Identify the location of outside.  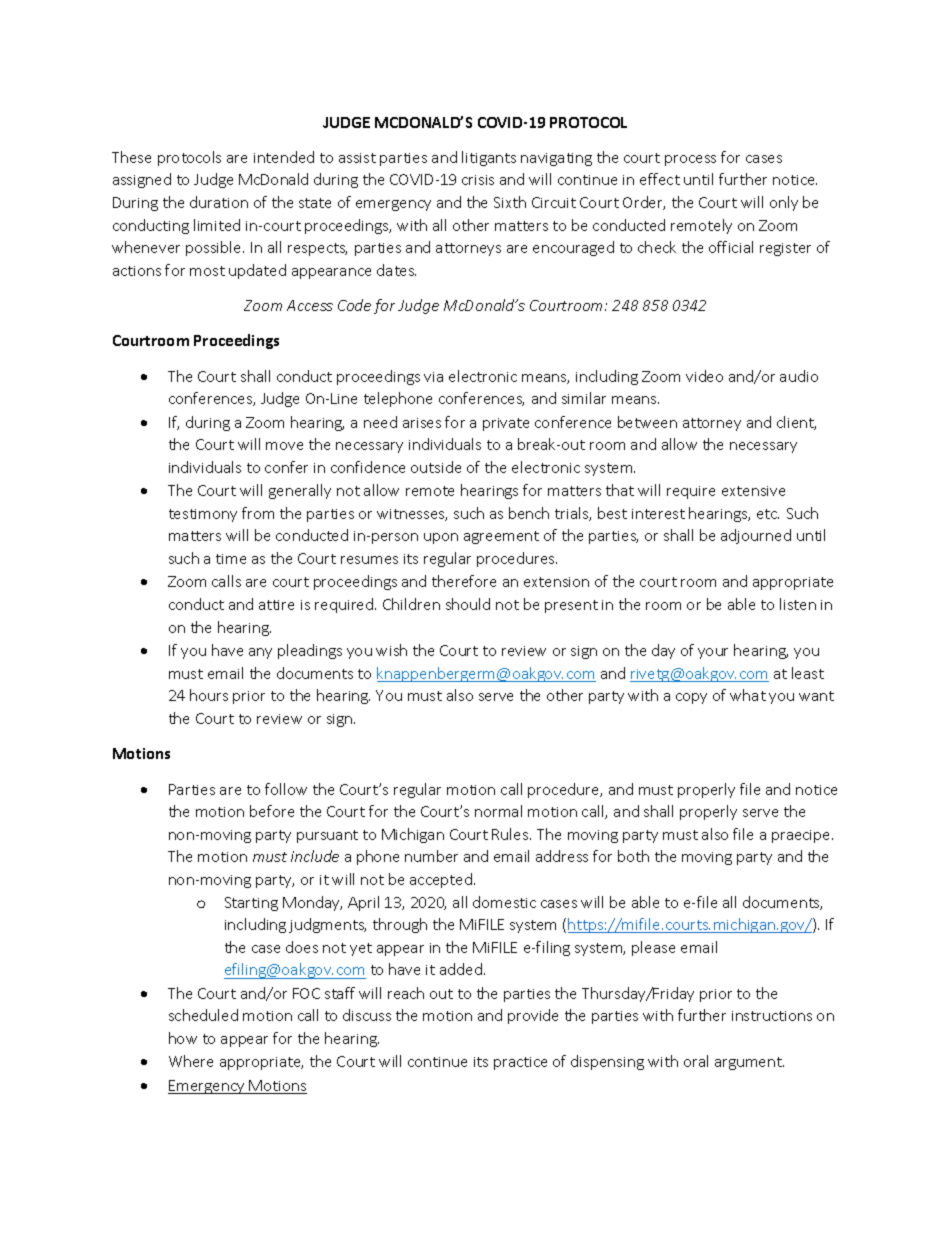
(436, 467).
